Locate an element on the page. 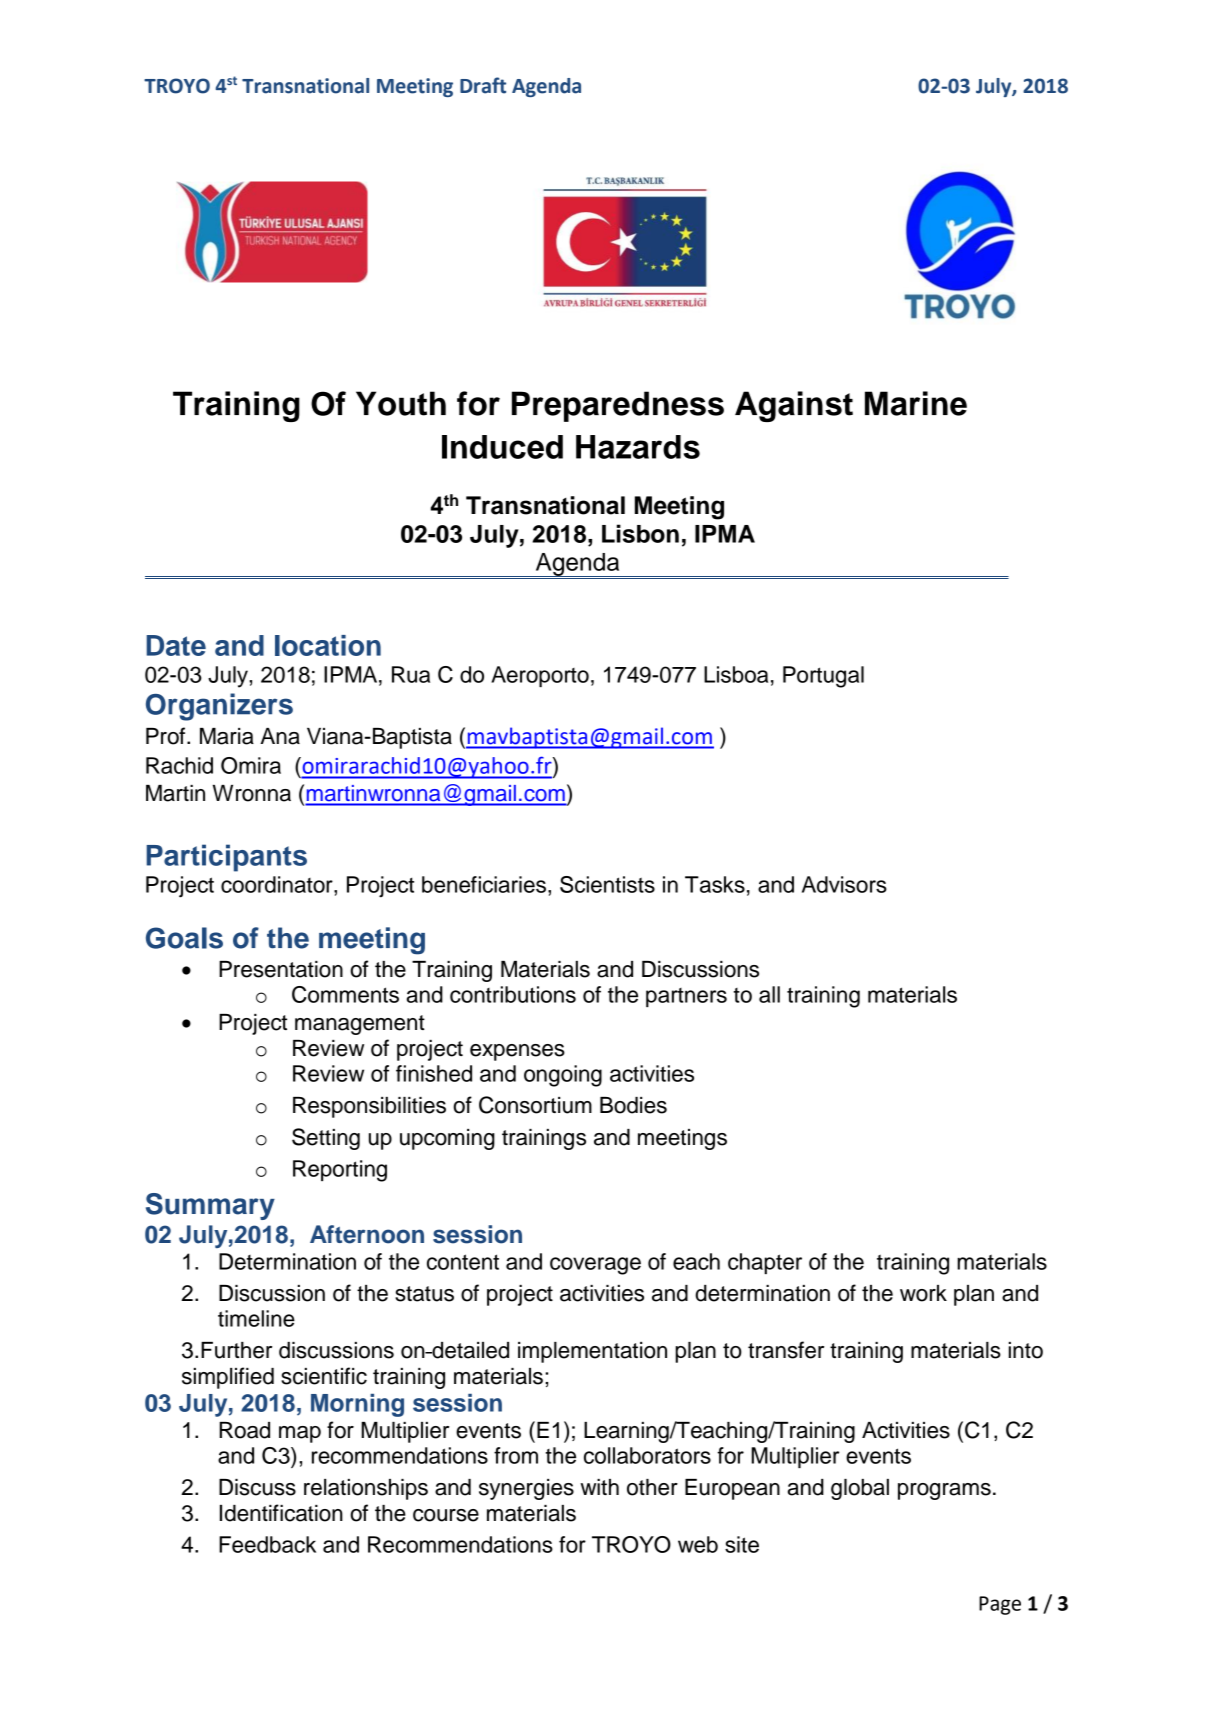 The height and width of the image is (1716, 1213). with is located at coordinates (599, 1487).
